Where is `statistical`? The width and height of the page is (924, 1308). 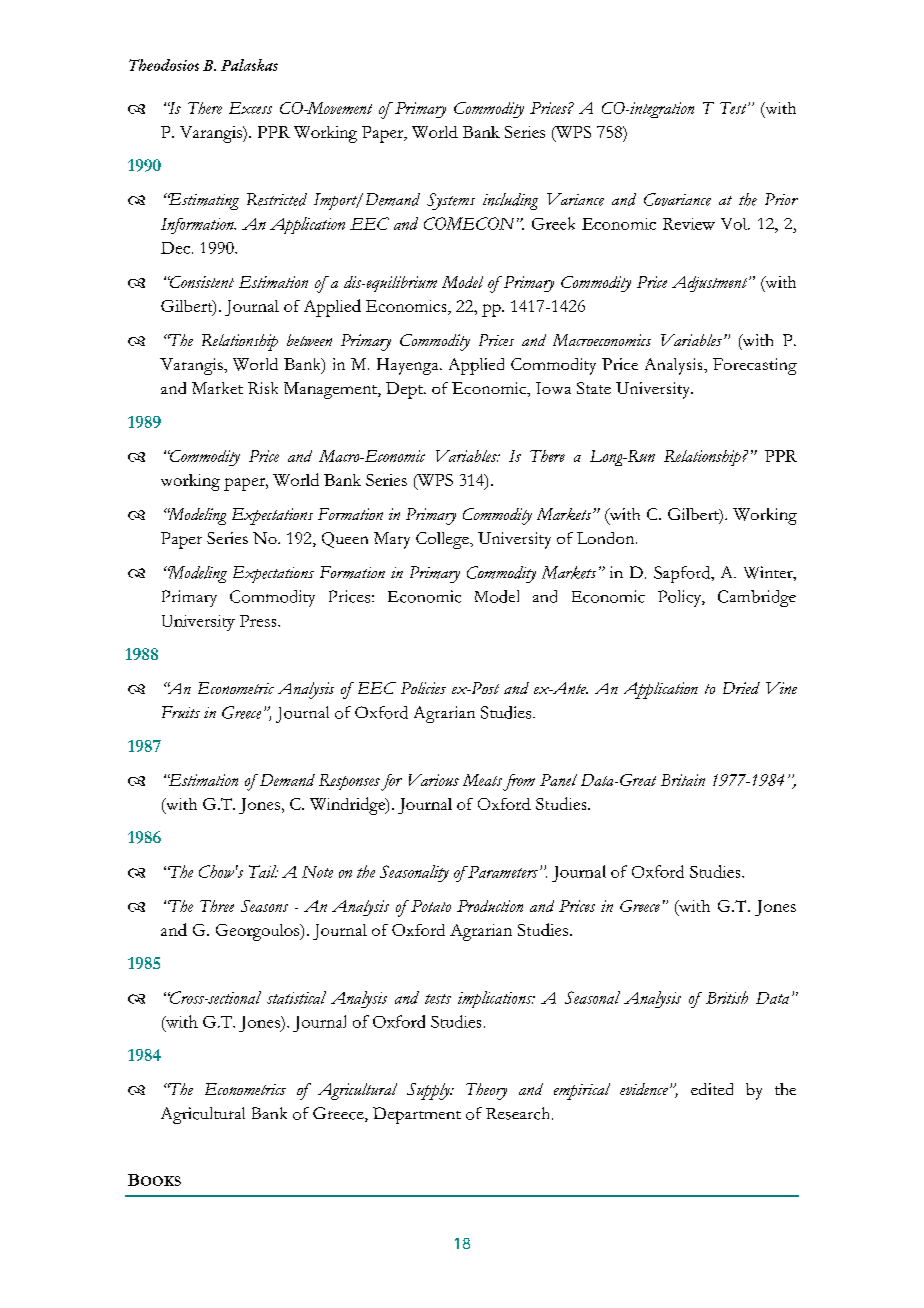 statistical is located at coordinates (296, 997).
